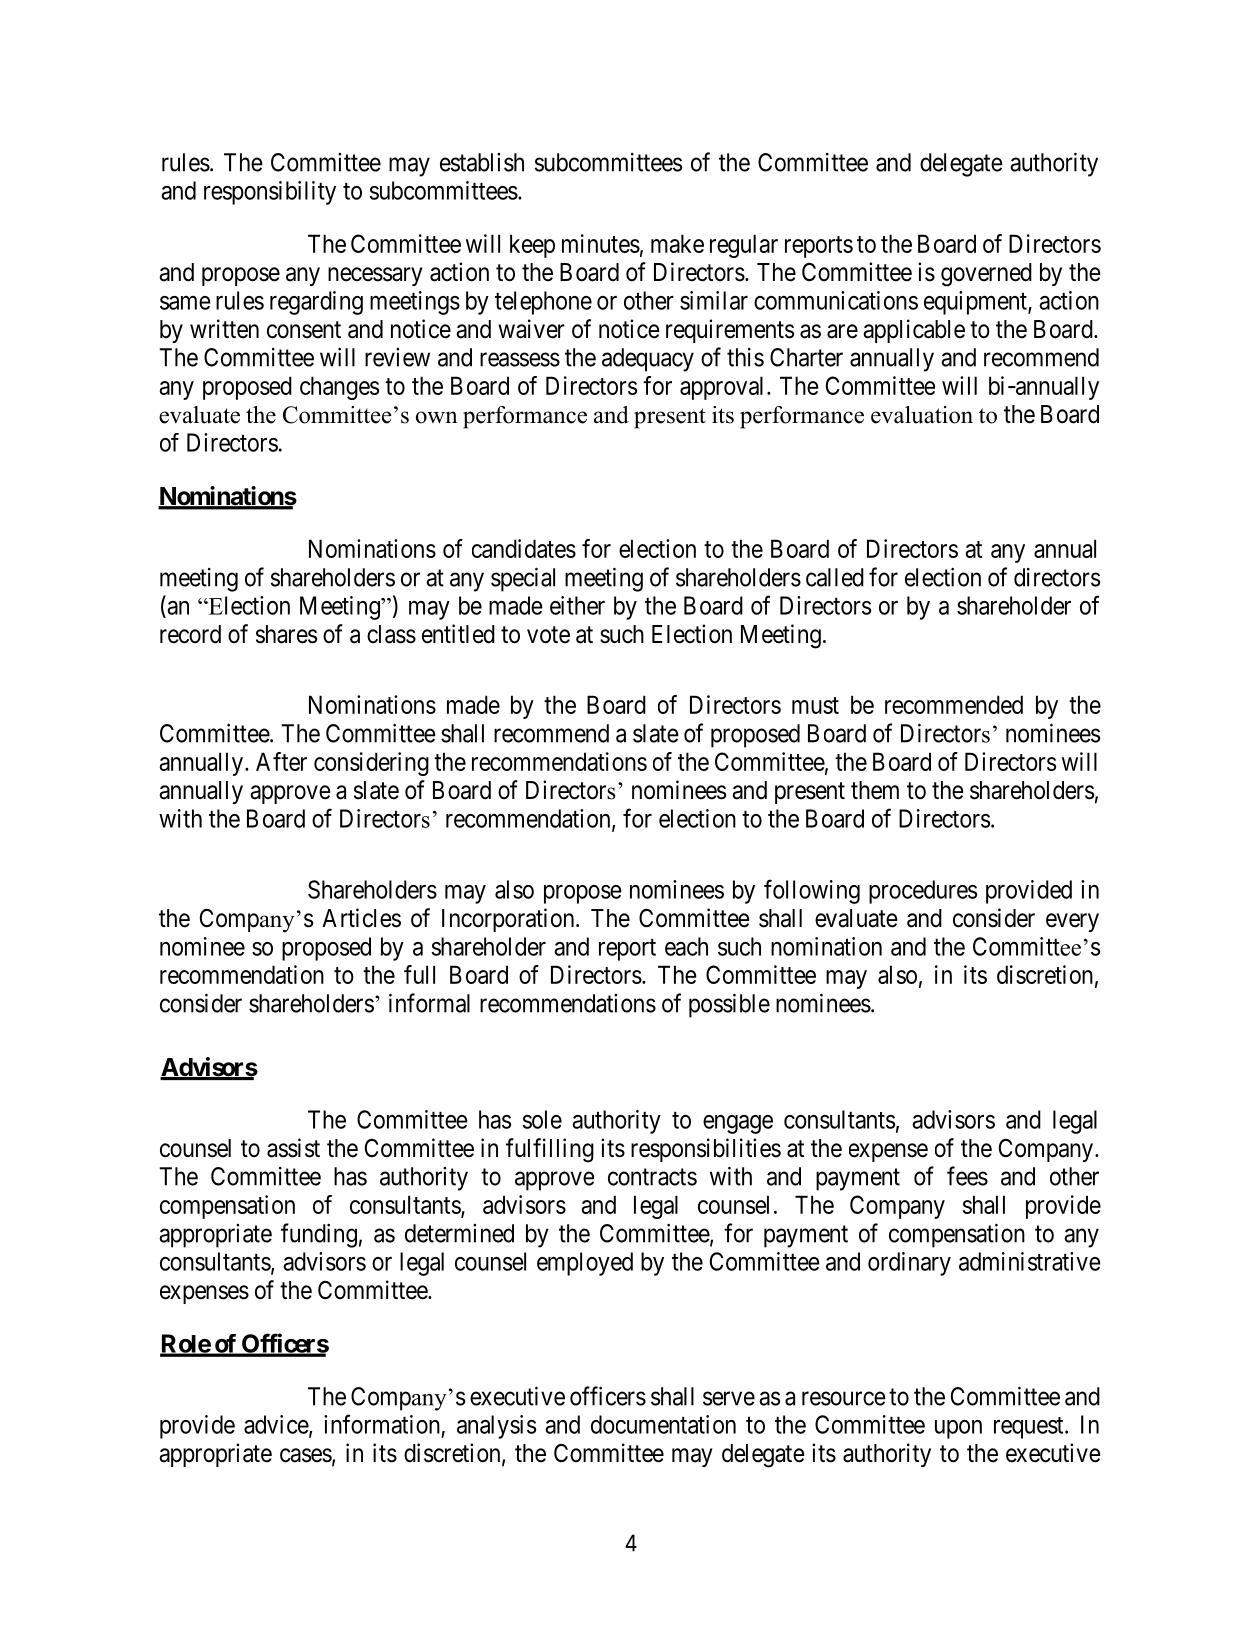 This page has height=1630, width=1260. Describe the element at coordinates (1072, 922) in the page. I see `every` at that location.
